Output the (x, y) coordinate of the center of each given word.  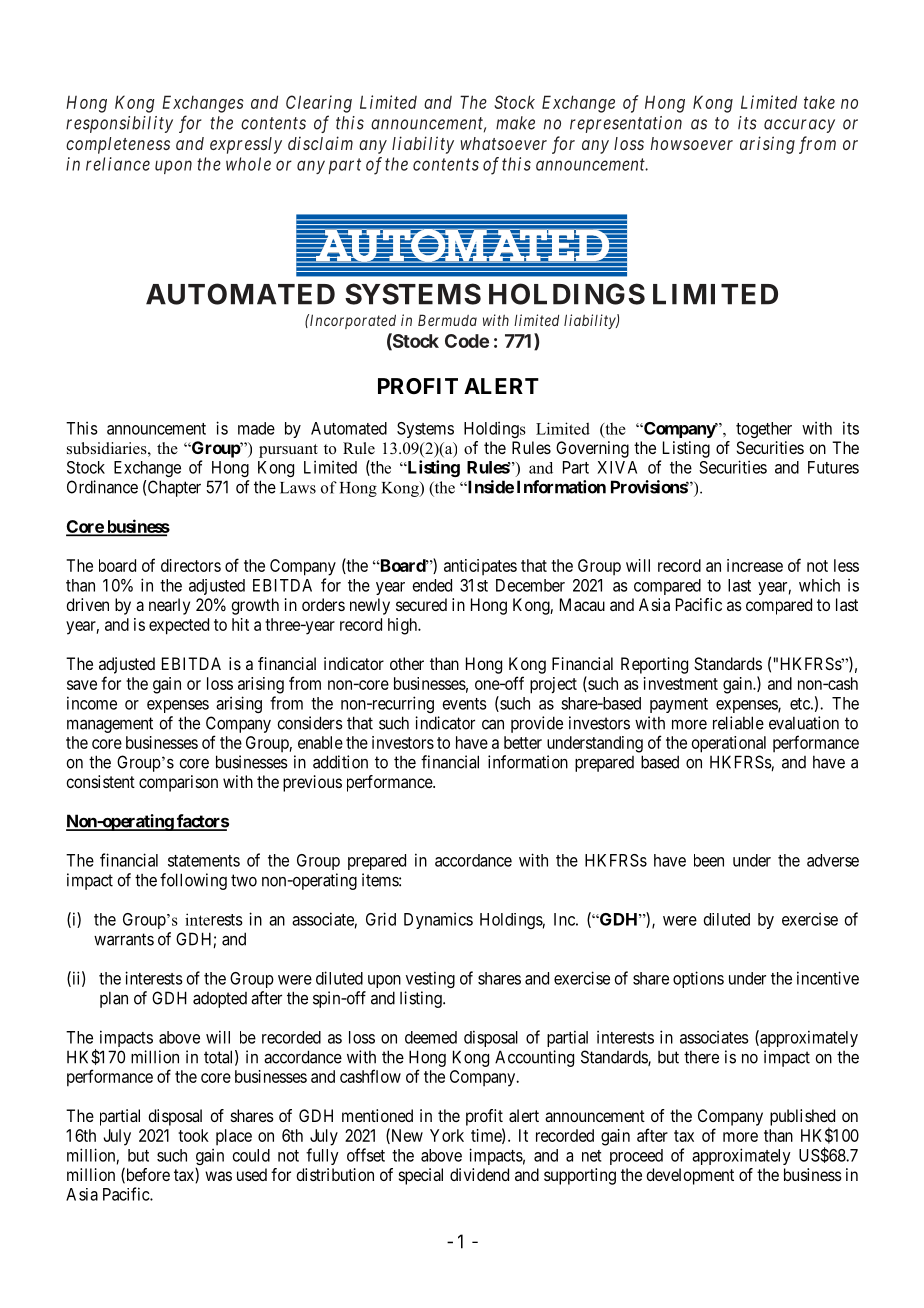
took (193, 1135)
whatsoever (504, 143)
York (447, 1135)
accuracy (799, 126)
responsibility (119, 124)
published (802, 1118)
